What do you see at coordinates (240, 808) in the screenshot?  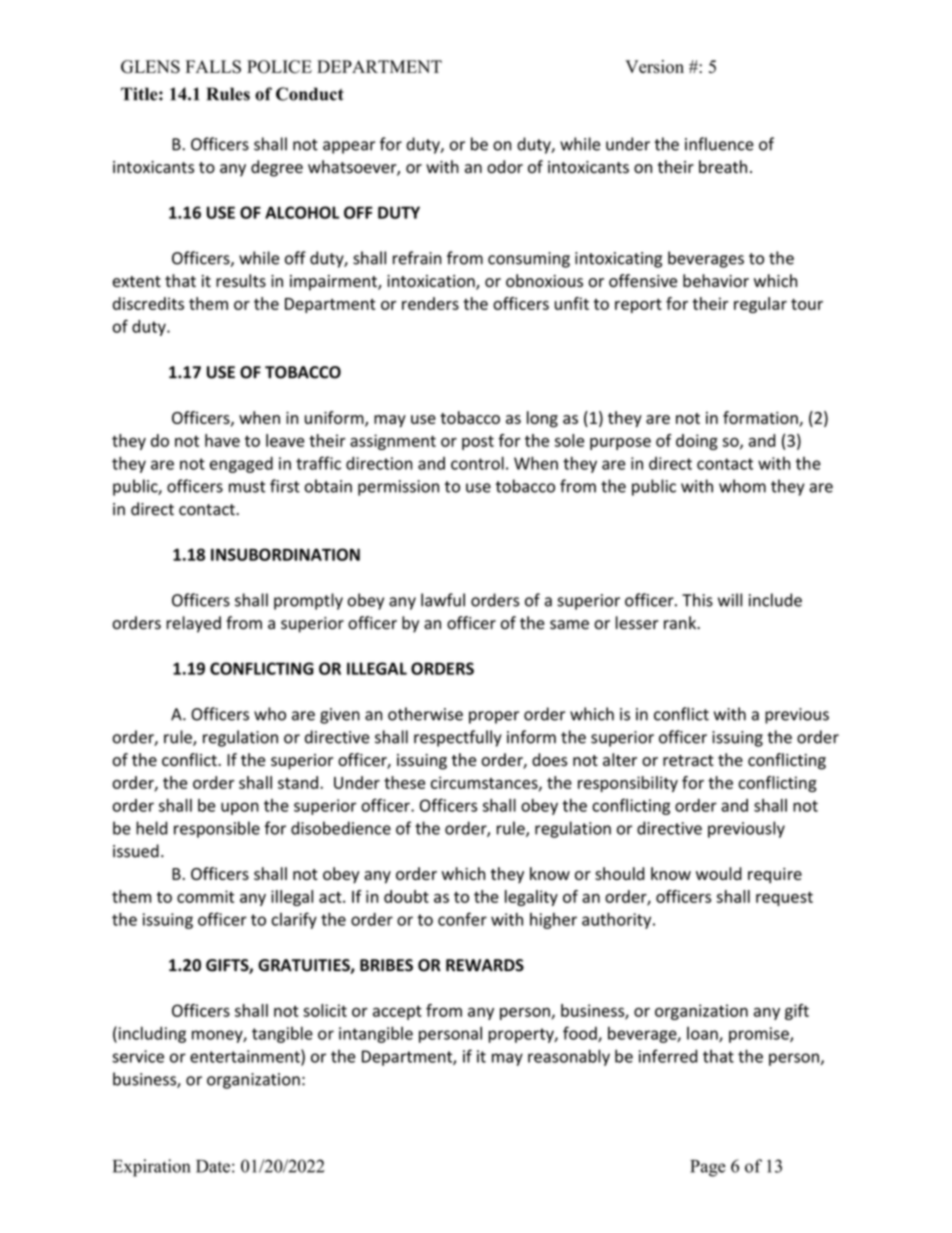 I see `upon` at bounding box center [240, 808].
